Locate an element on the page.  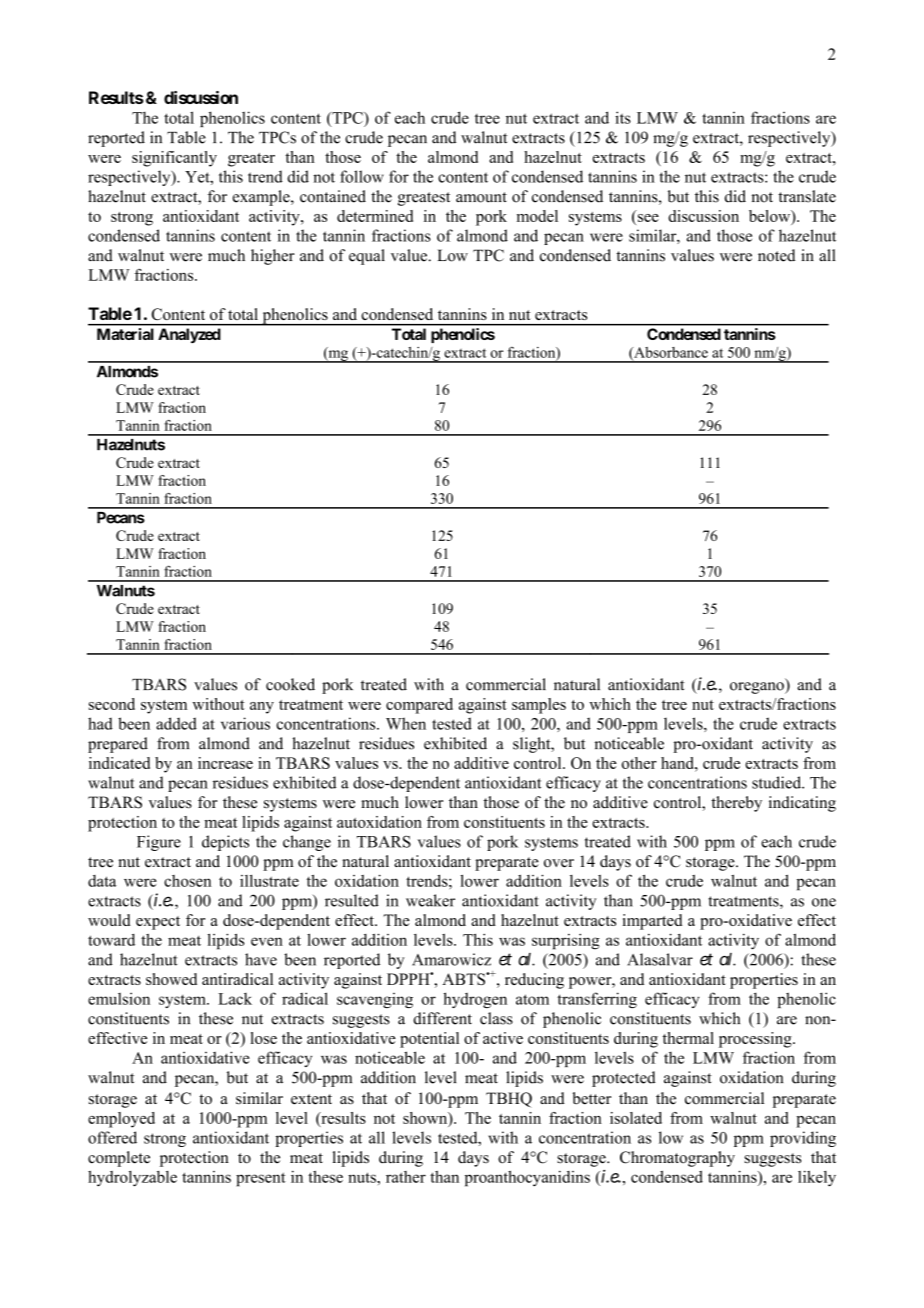
oregano is located at coordinates (758, 688).
